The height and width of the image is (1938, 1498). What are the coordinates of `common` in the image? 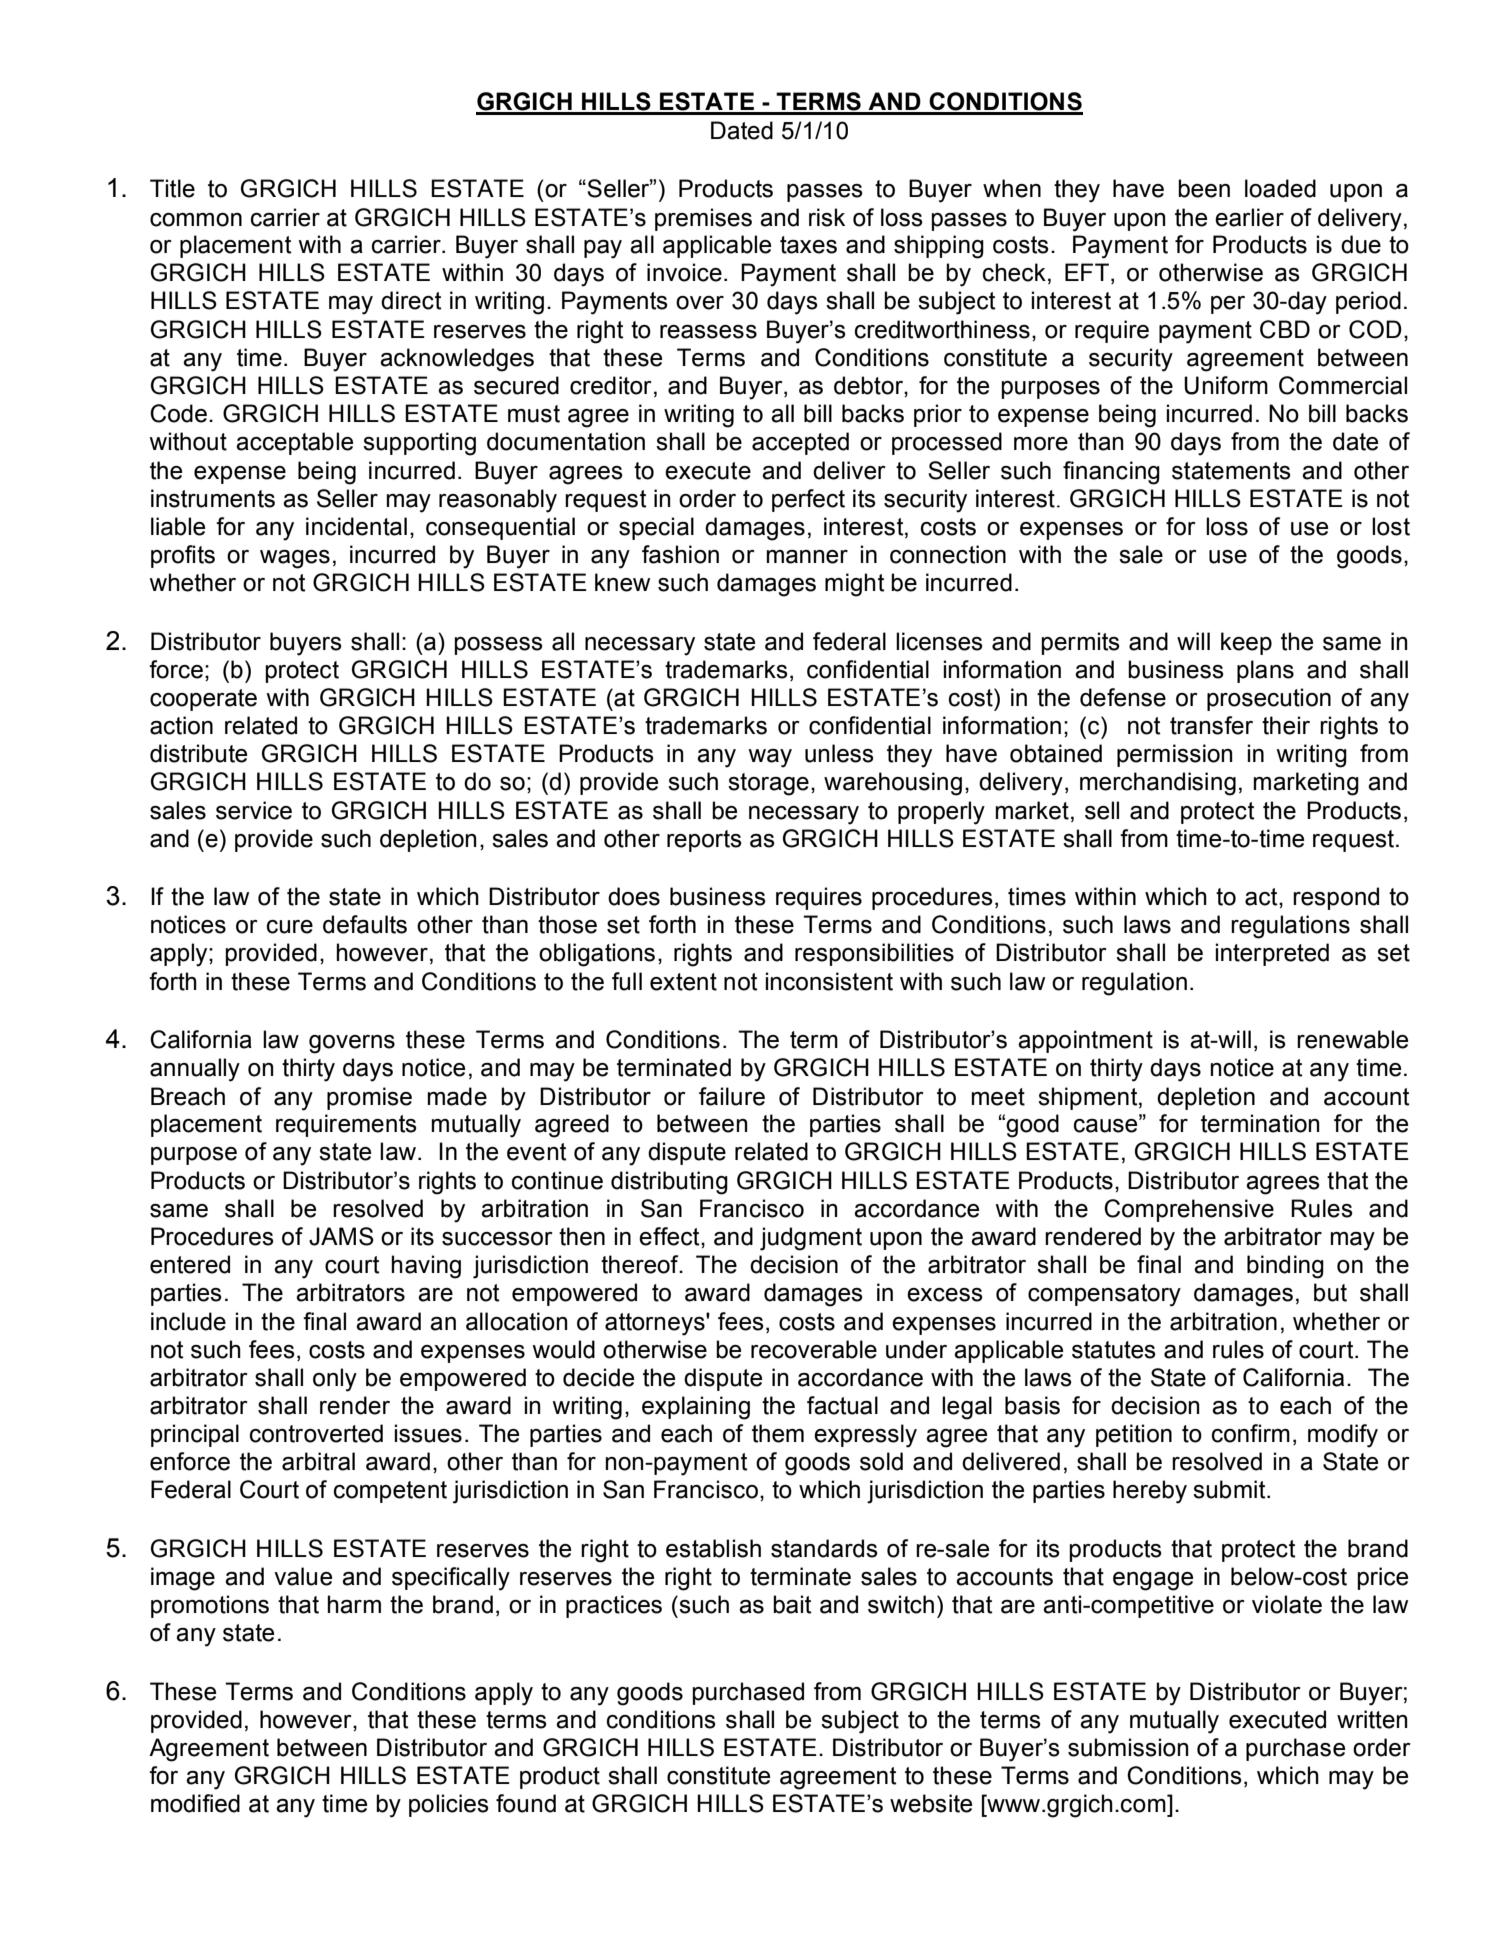 It's located at (196, 220).
